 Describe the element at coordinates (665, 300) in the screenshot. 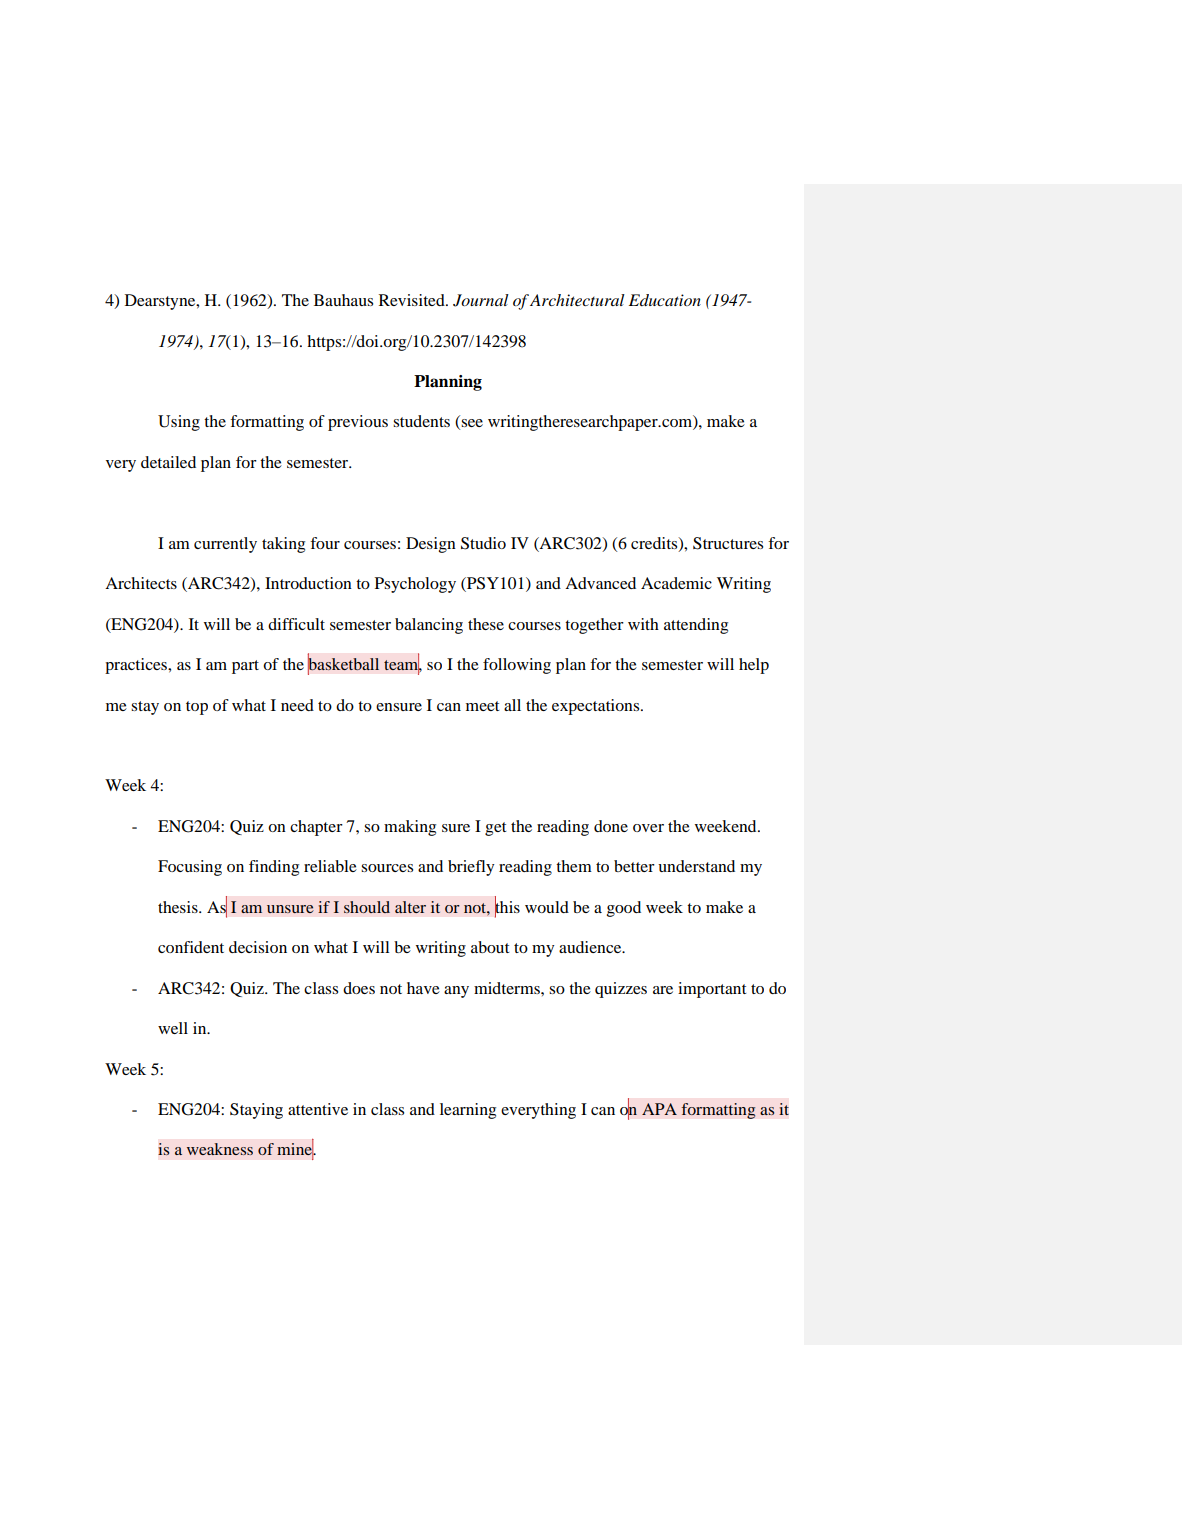

I see `Education` at that location.
